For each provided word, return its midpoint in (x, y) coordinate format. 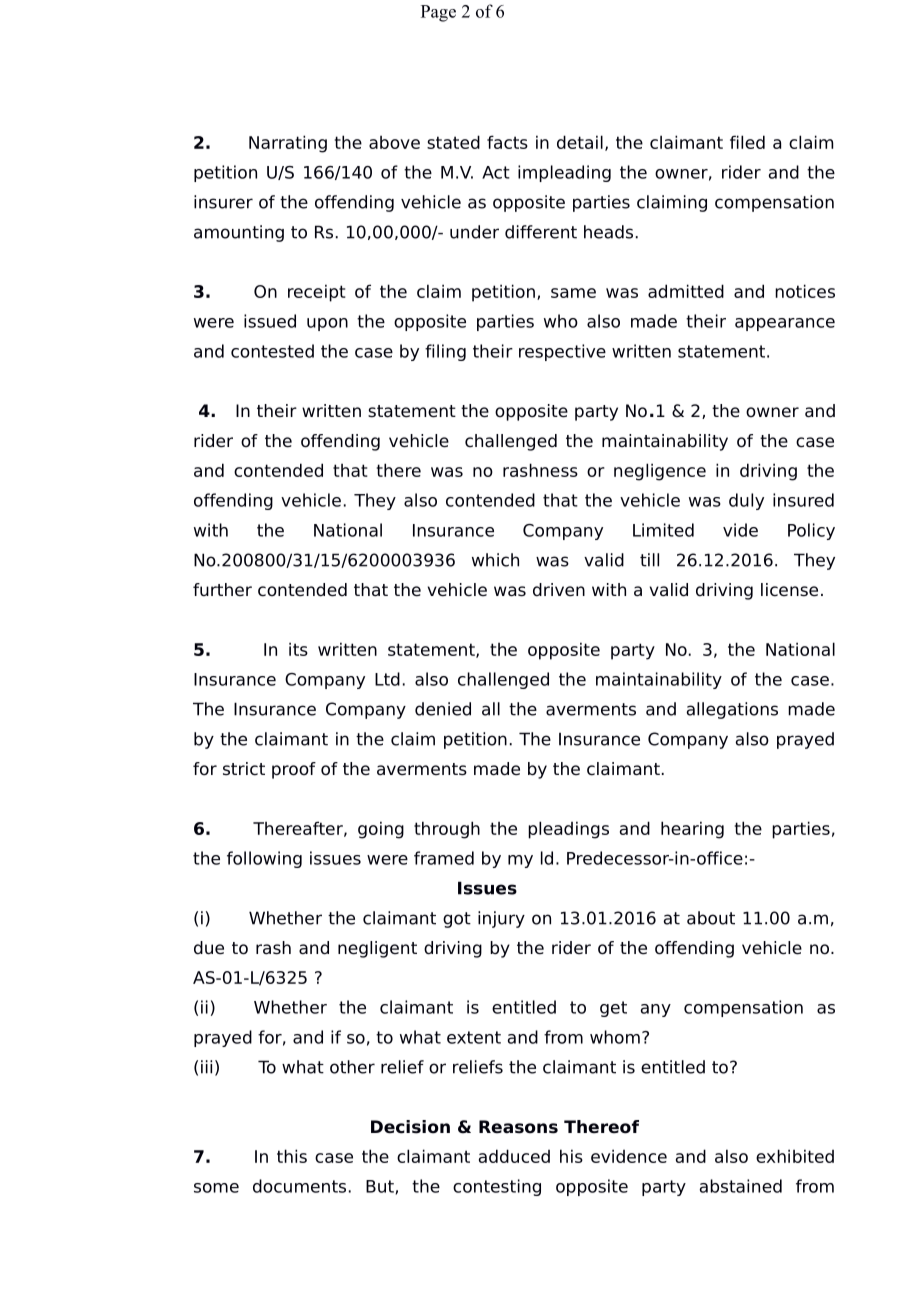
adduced (514, 1156)
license (789, 590)
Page (438, 13)
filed (747, 142)
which (495, 560)
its (298, 649)
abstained (741, 1186)
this (292, 1156)
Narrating (288, 144)
